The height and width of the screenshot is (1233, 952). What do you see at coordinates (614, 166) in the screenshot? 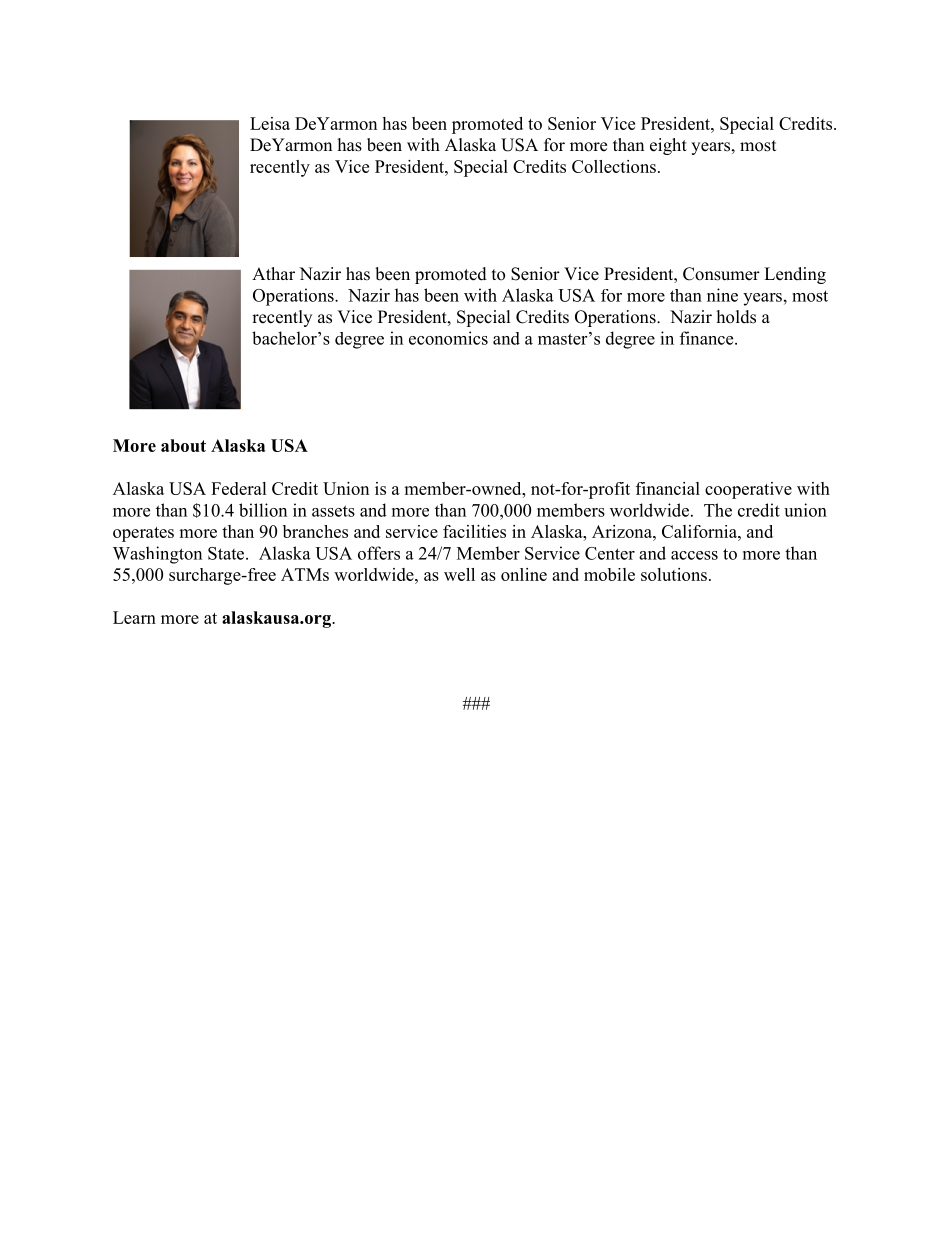
I see `Collections` at bounding box center [614, 166].
